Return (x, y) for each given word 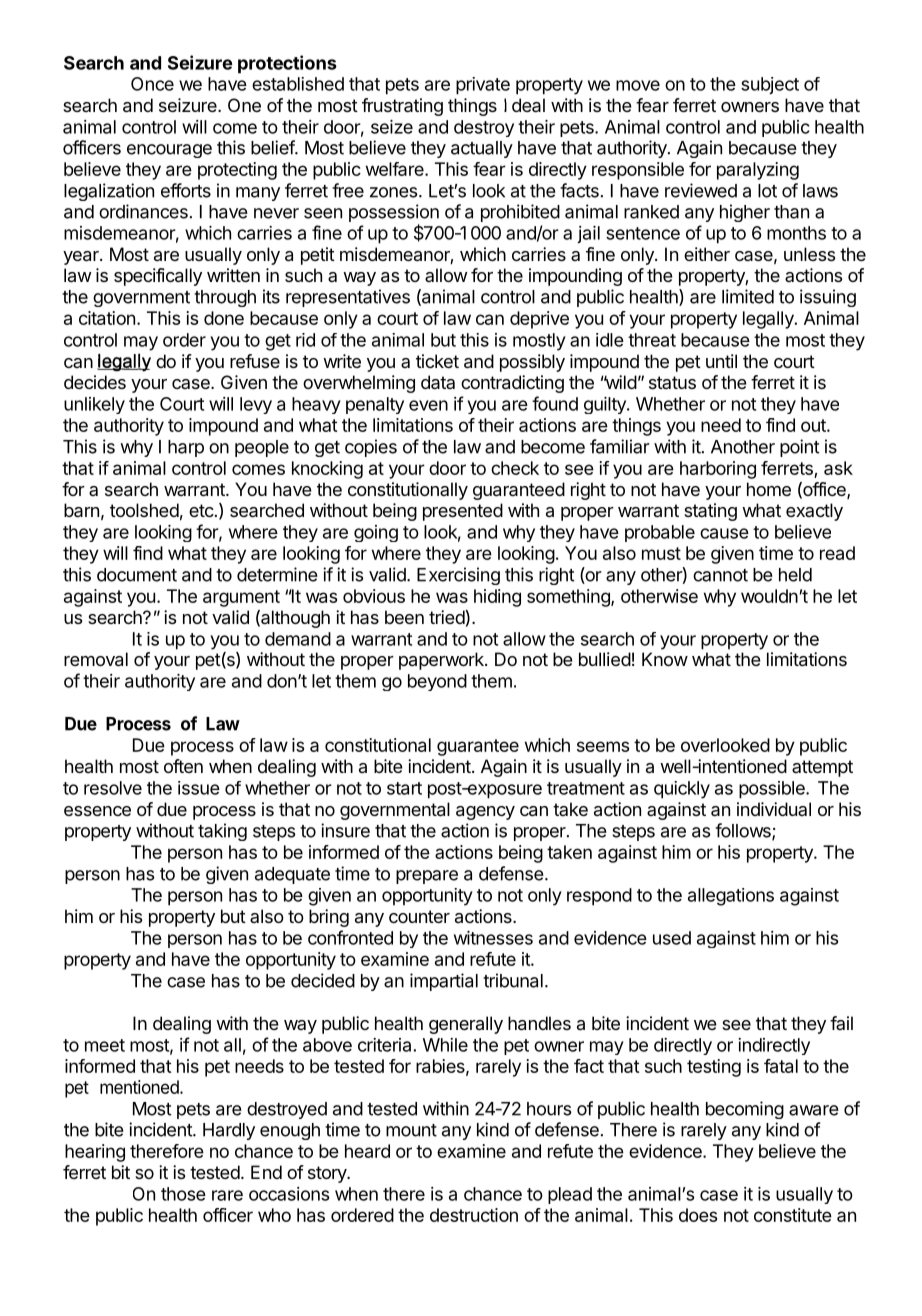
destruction (474, 1215)
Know (665, 659)
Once (152, 84)
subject (770, 85)
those (183, 1194)
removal (96, 659)
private (483, 86)
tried (447, 617)
